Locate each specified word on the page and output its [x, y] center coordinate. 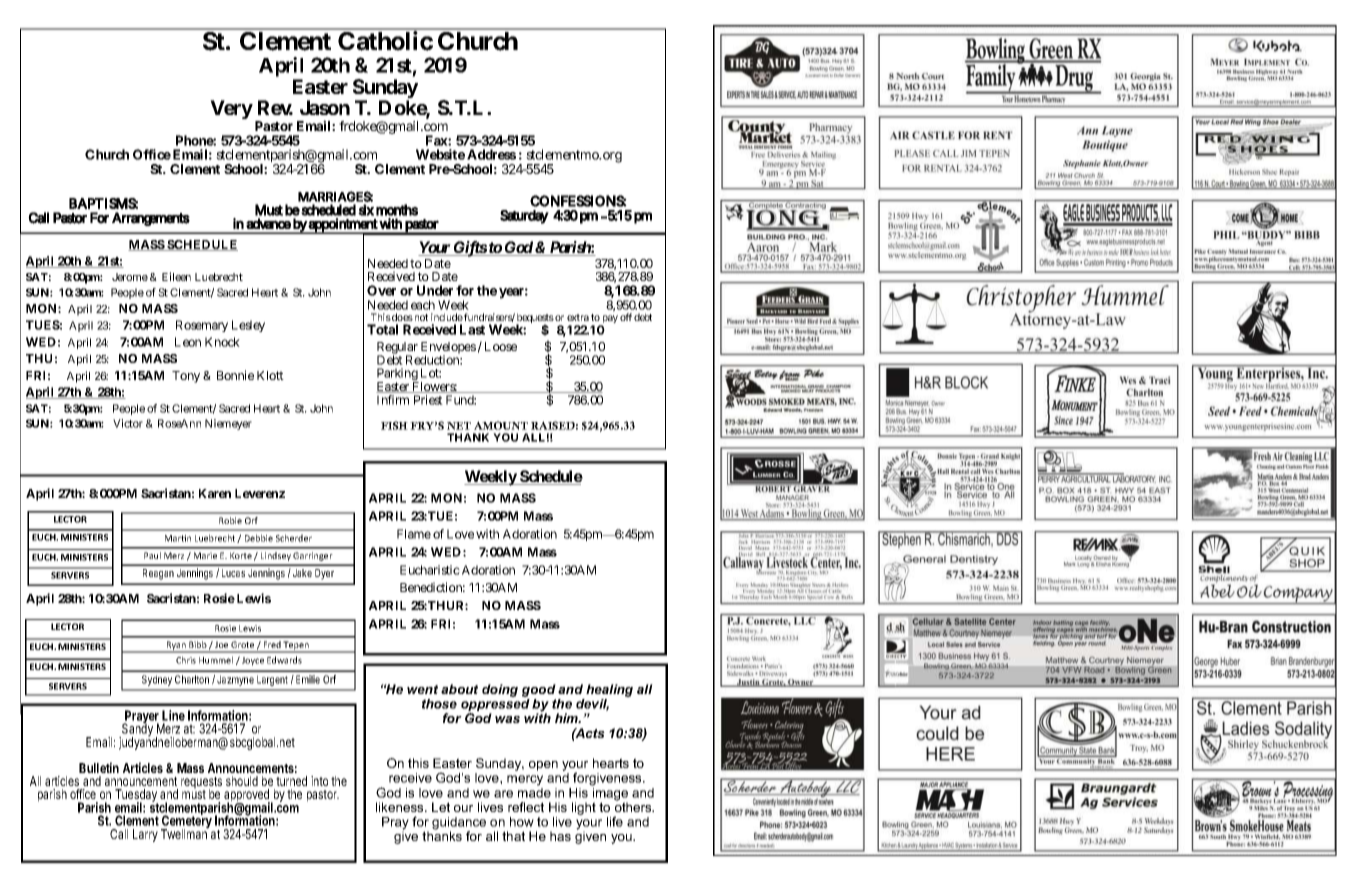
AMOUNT [501, 425]
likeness [401, 807]
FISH [394, 425]
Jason [325, 107]
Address [491, 154]
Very [231, 109]
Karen [215, 493]
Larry [145, 835]
